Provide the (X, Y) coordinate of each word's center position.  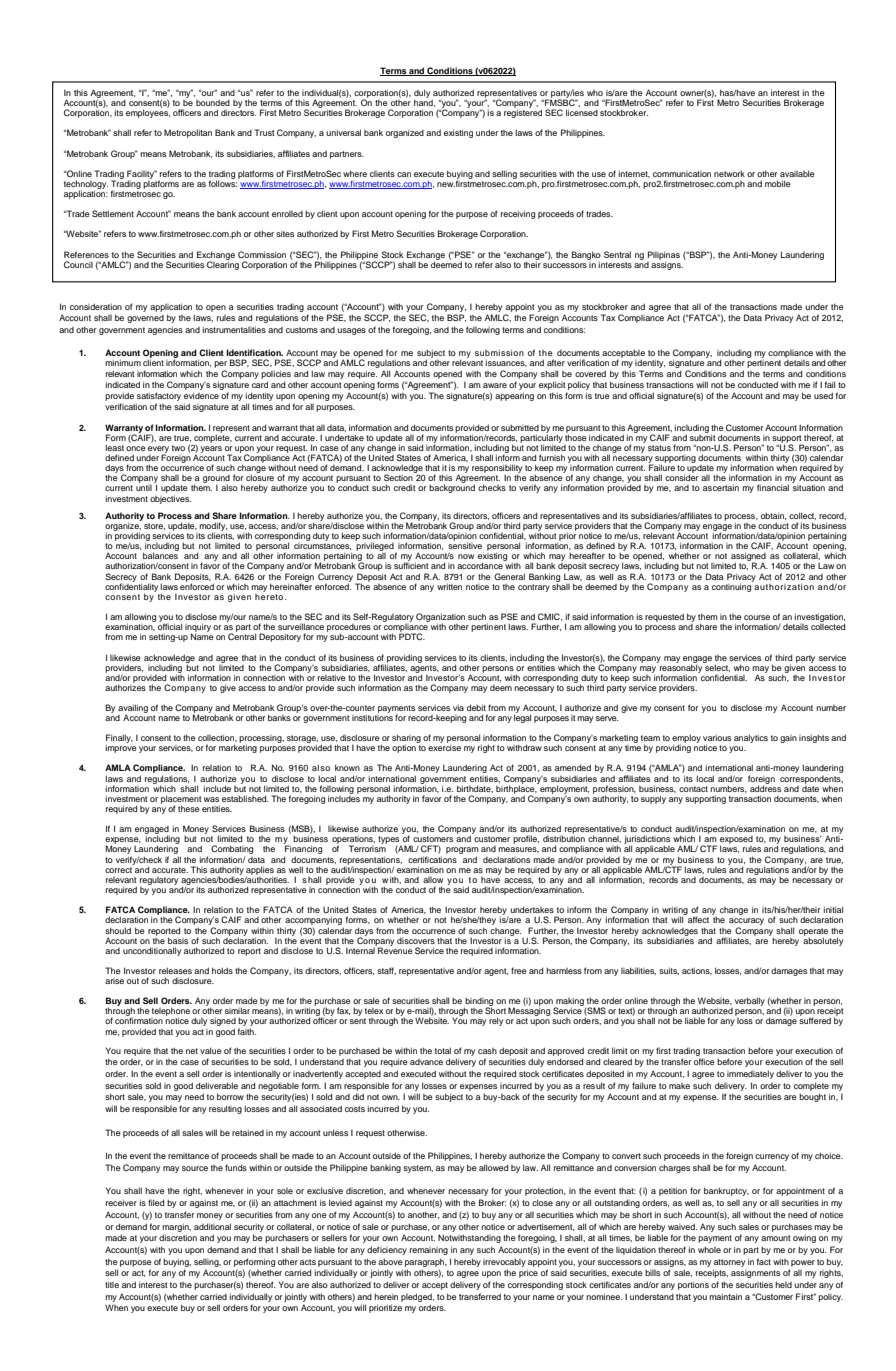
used (823, 395)
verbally (750, 1001)
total (443, 1050)
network (729, 173)
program (462, 852)
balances (160, 555)
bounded (213, 103)
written (449, 586)
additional (212, 1226)
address (765, 787)
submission (499, 352)
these (189, 808)
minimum (123, 362)
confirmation (139, 1020)
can (404, 174)
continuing (732, 586)
